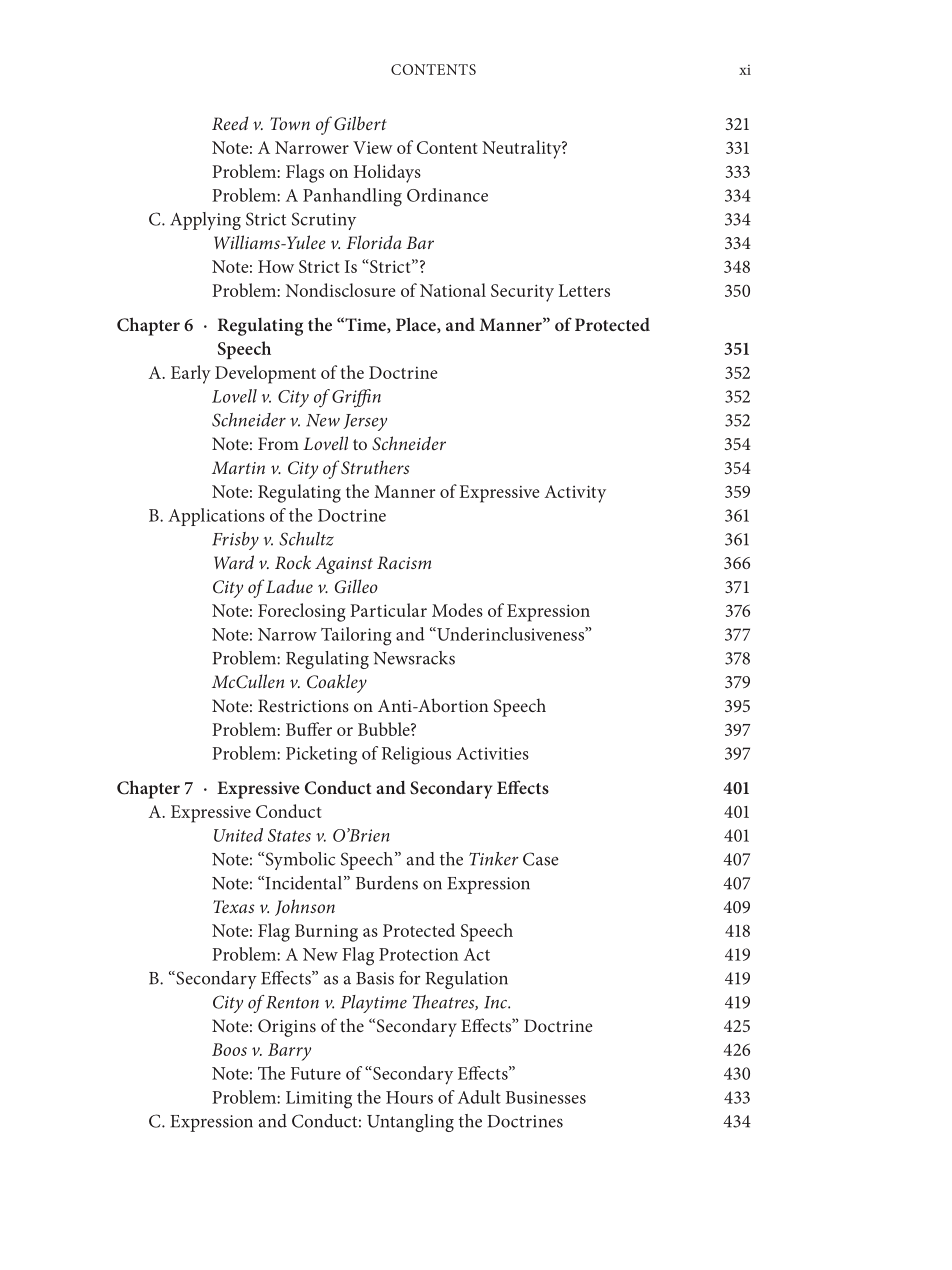 The image size is (952, 1270). What do you see at coordinates (387, 883) in the page?
I see `Burdens` at bounding box center [387, 883].
